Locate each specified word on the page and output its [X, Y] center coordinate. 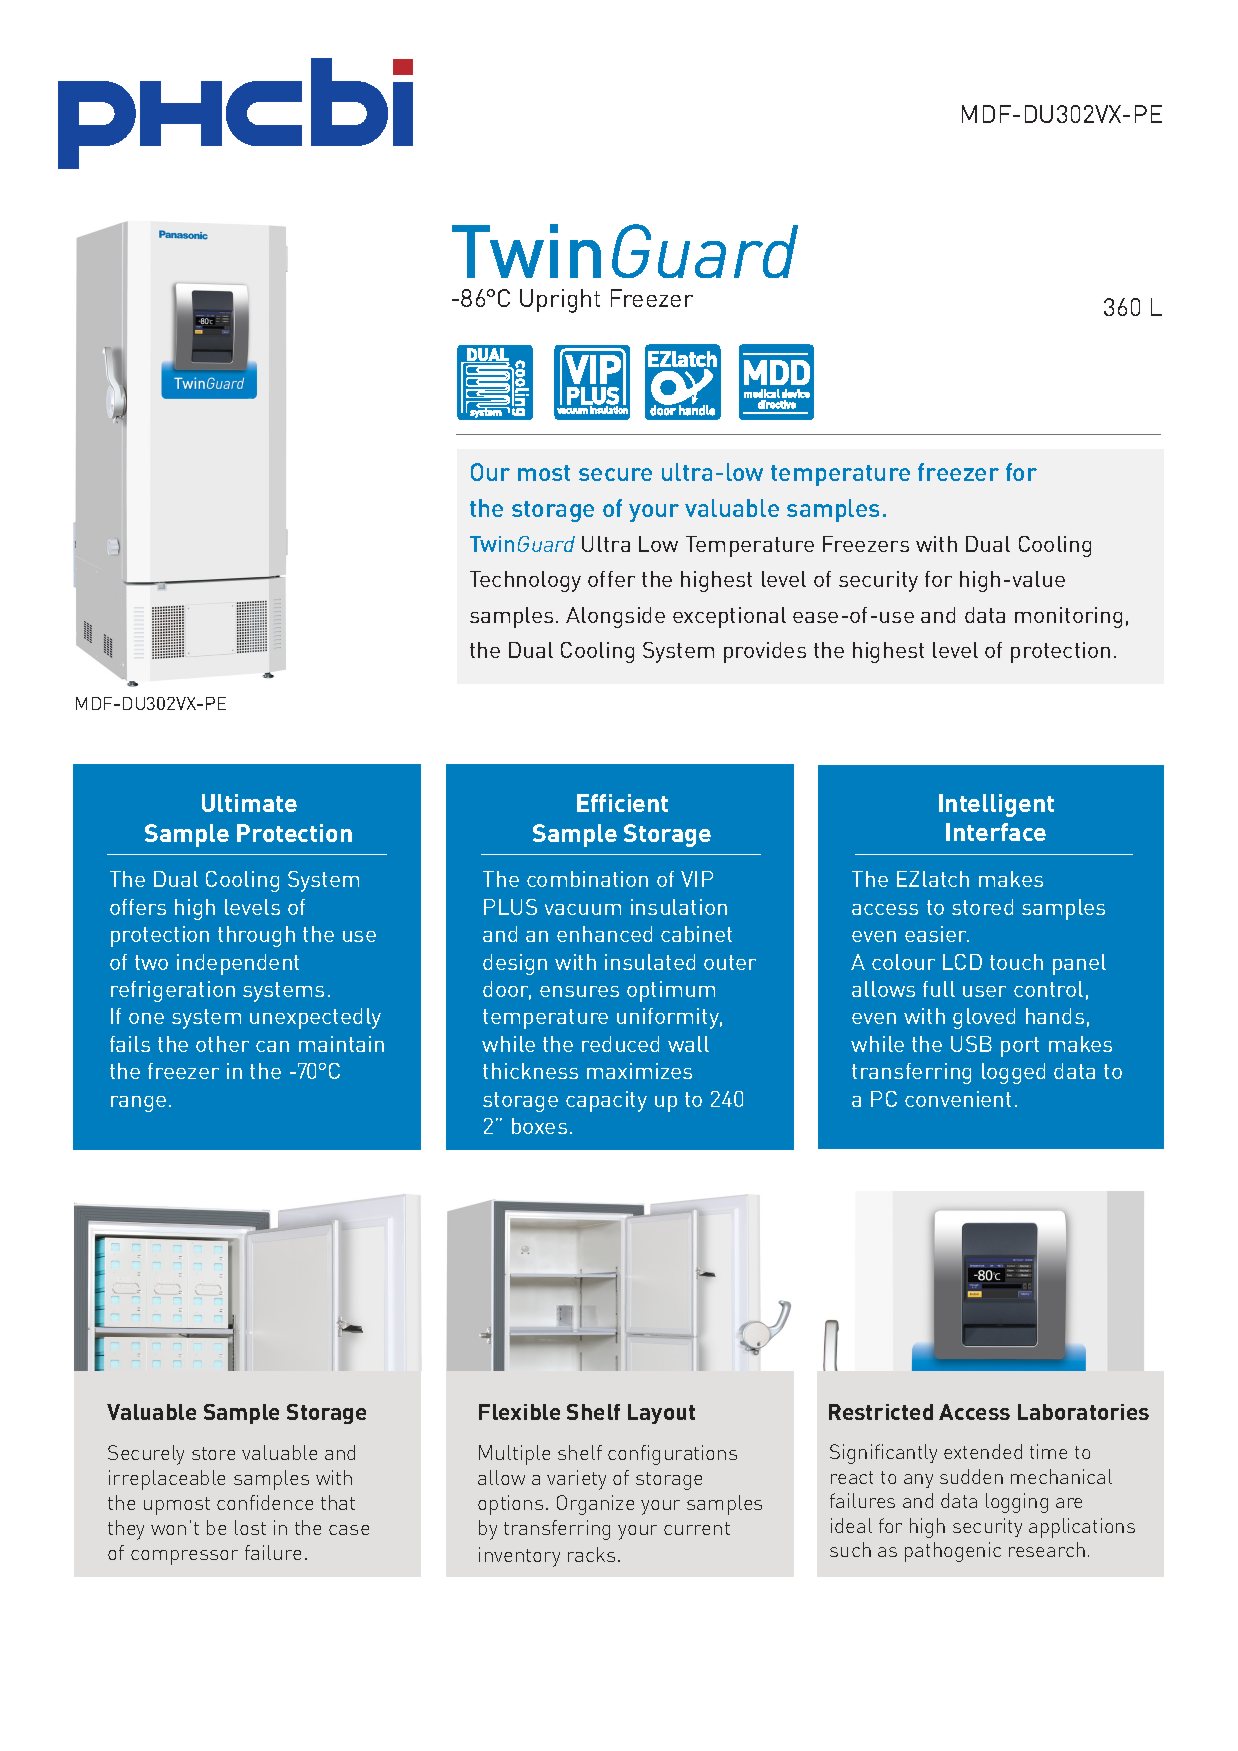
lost [250, 1527]
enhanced [604, 934]
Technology [525, 581]
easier [937, 934]
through [256, 936]
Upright [560, 301]
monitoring [1068, 617]
